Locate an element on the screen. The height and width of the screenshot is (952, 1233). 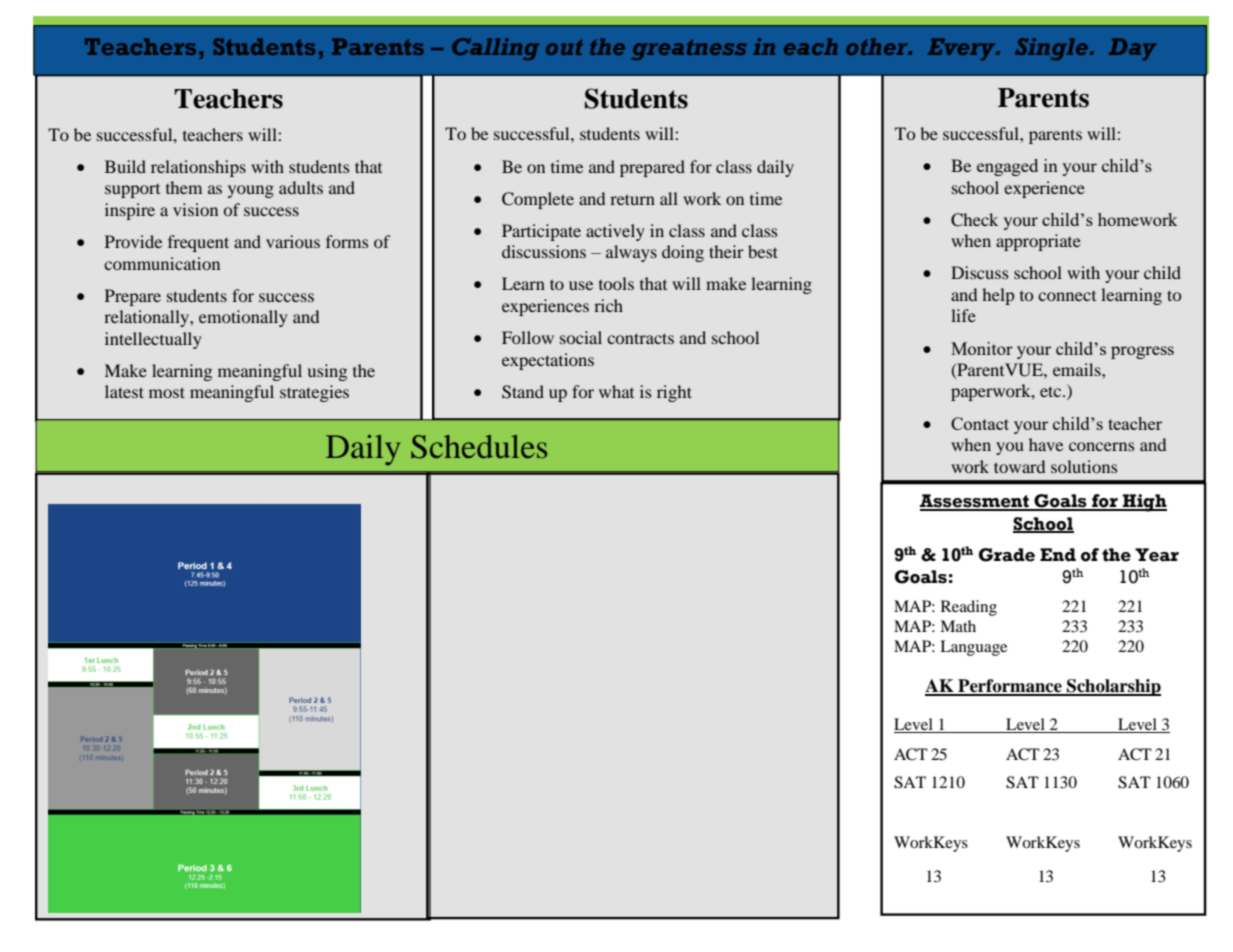
Math is located at coordinates (958, 626).
